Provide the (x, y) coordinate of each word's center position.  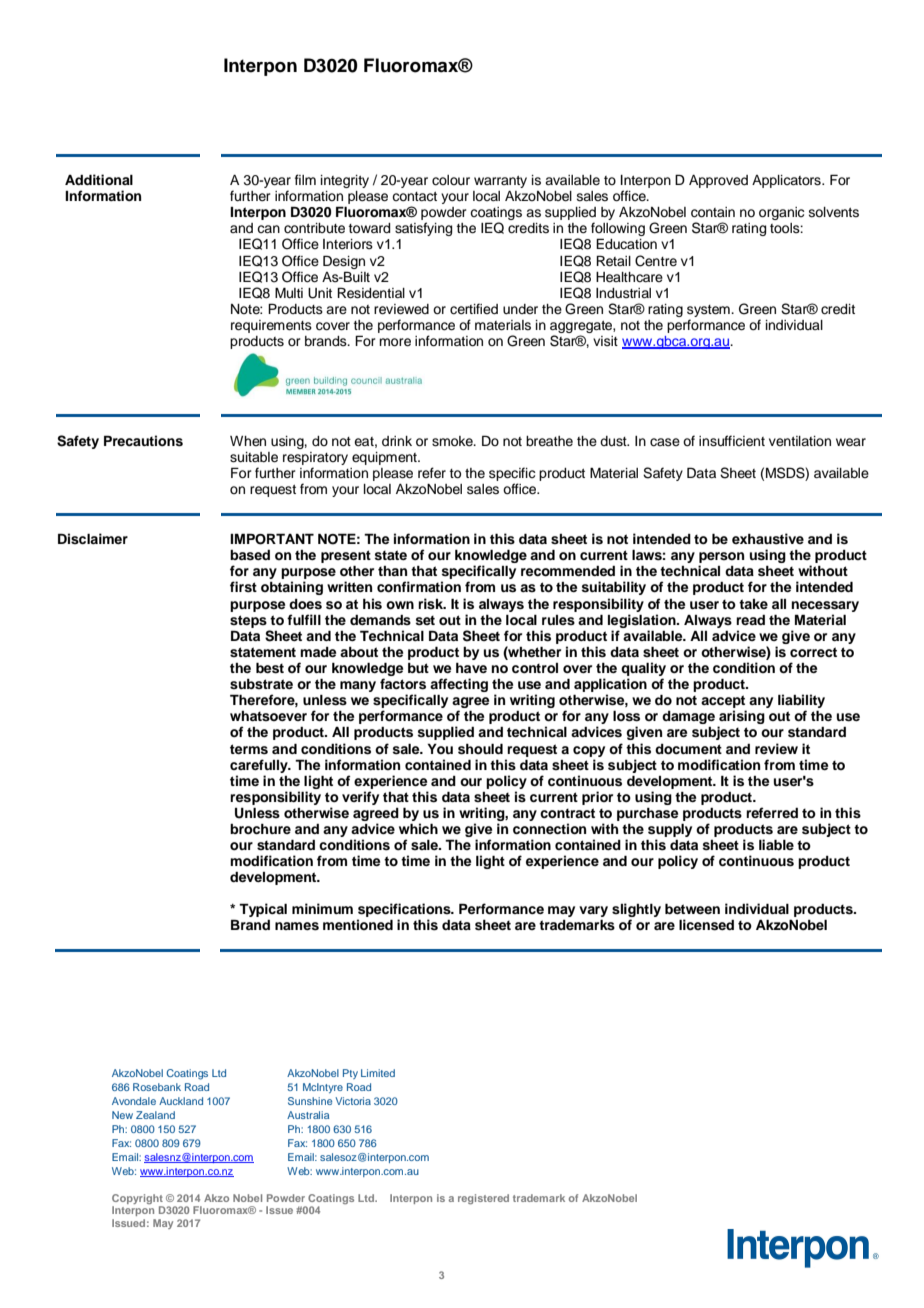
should (480, 749)
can (268, 229)
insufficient (732, 441)
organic (782, 213)
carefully (260, 766)
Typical (263, 910)
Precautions (143, 441)
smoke (453, 441)
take (753, 604)
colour (451, 180)
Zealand (155, 1115)
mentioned (358, 924)
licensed (706, 925)
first (243, 587)
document (688, 749)
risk (432, 604)
